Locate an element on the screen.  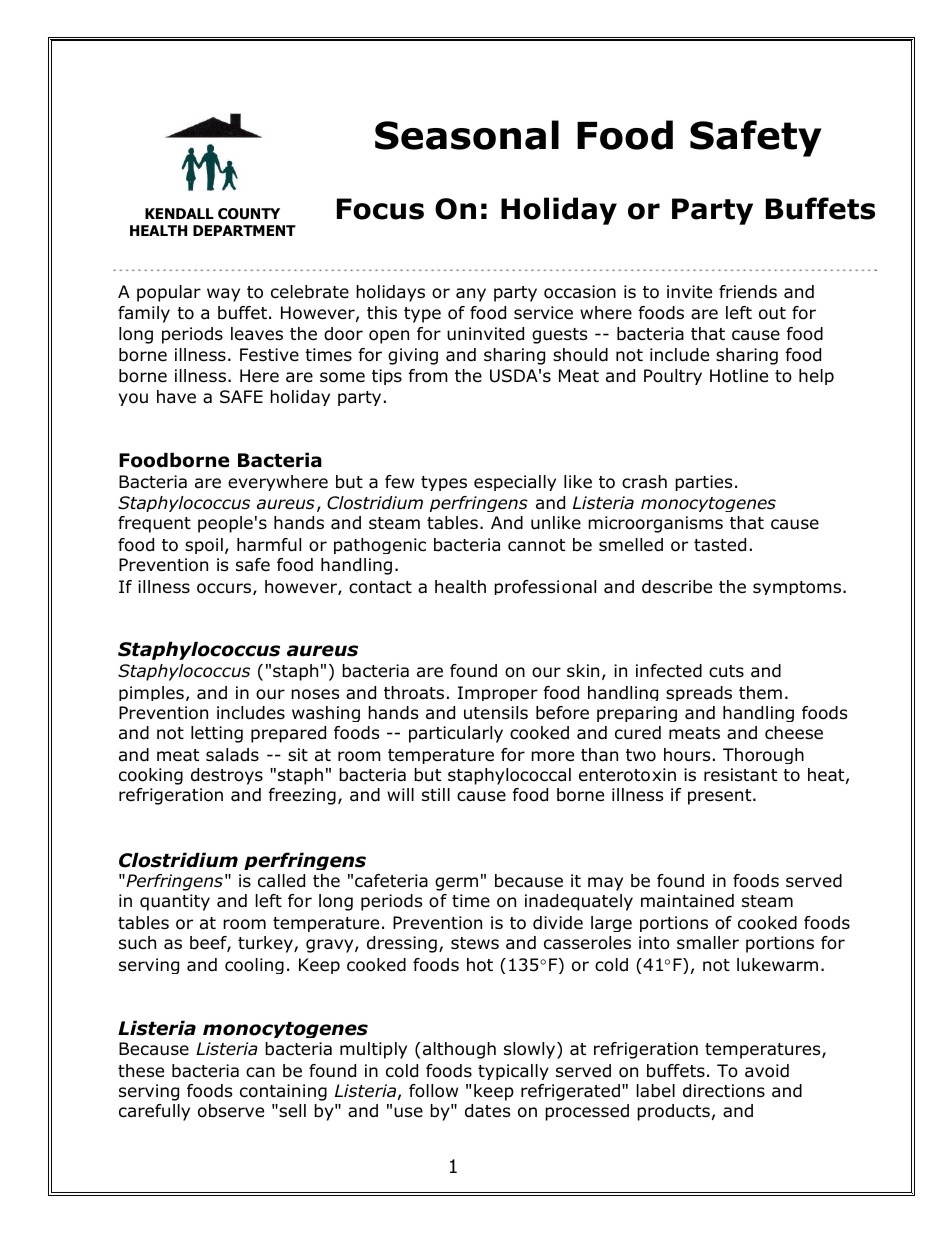
occurs is located at coordinates (225, 589).
